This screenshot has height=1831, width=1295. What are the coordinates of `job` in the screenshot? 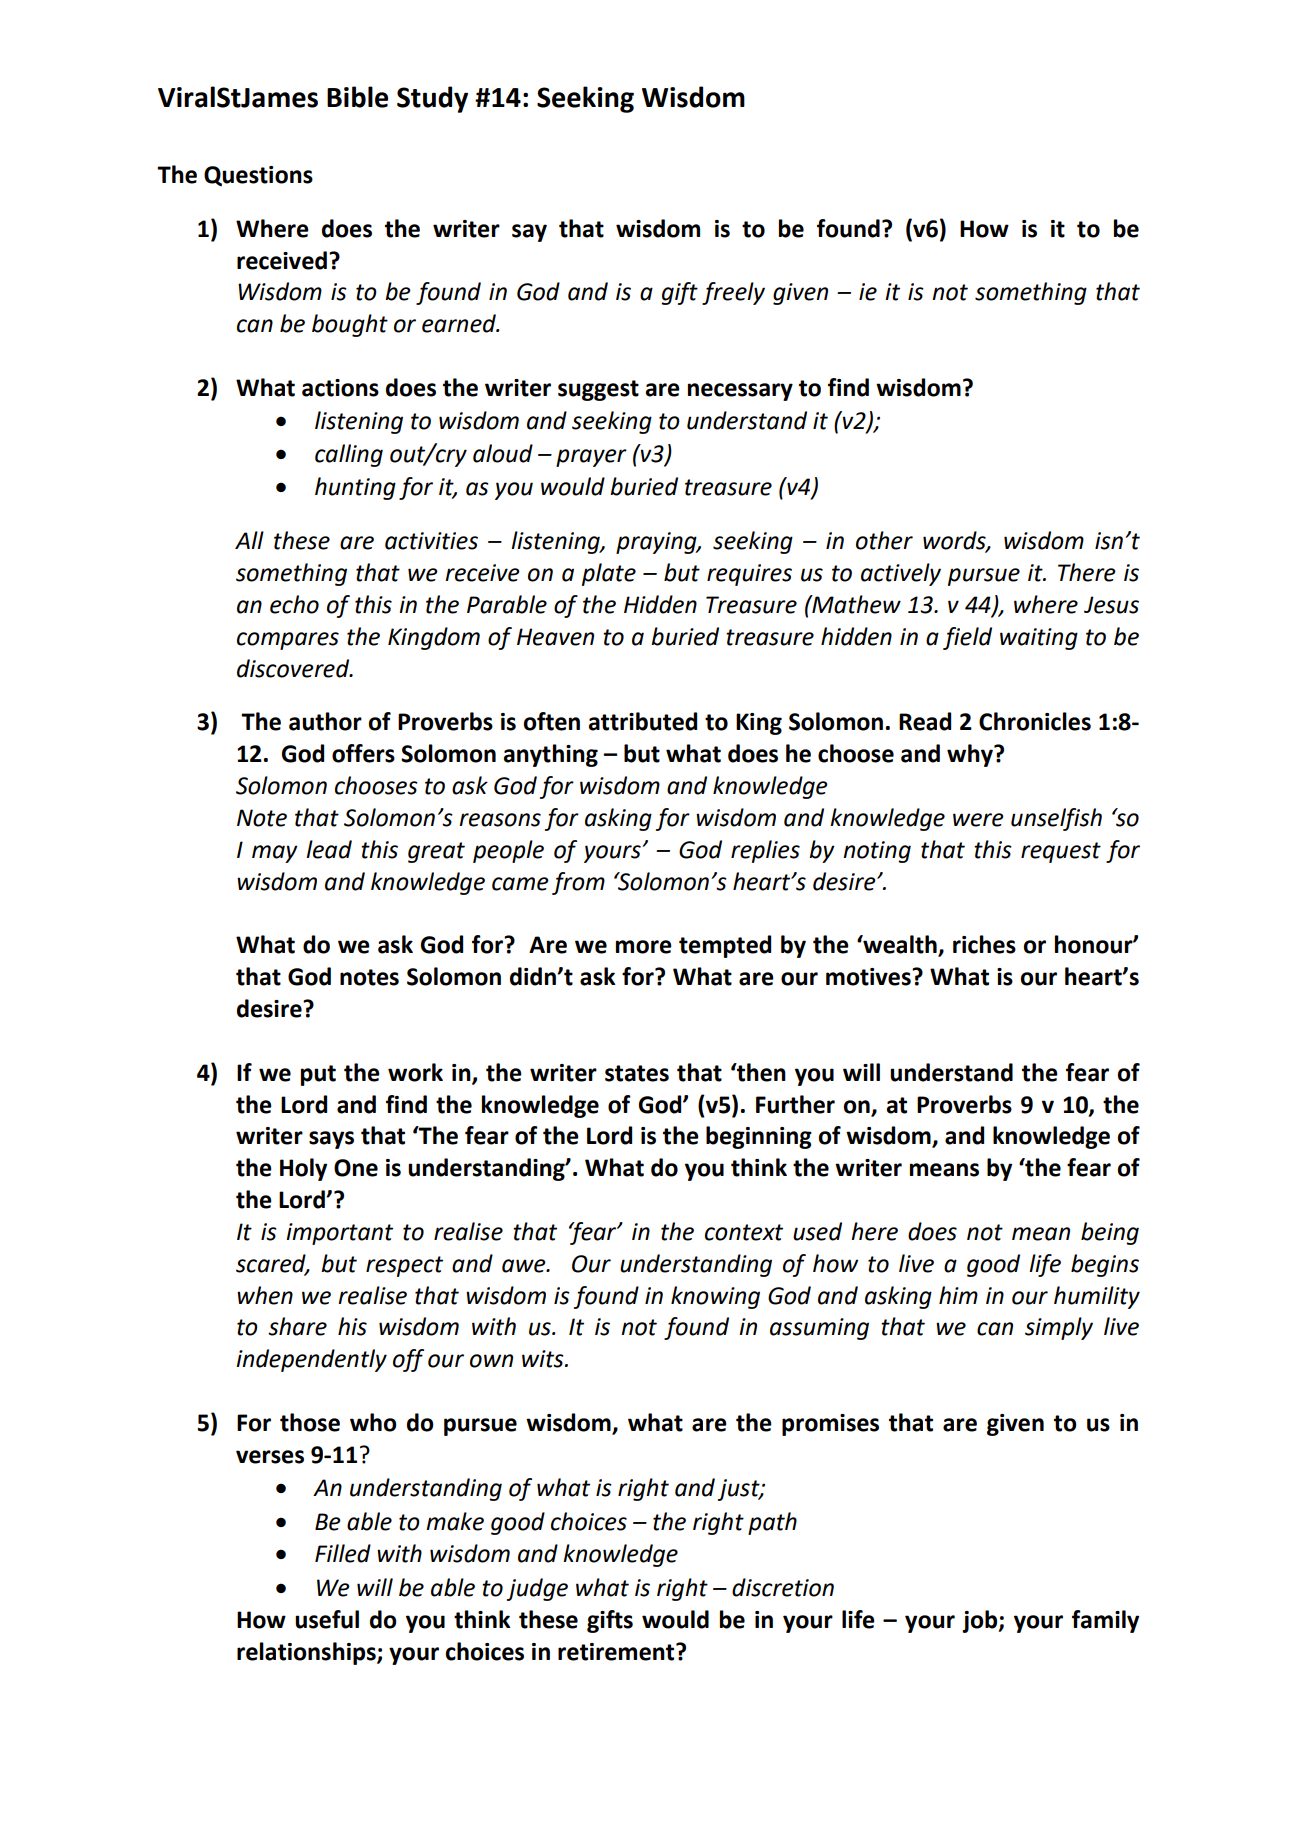 It's located at (981, 1621).
